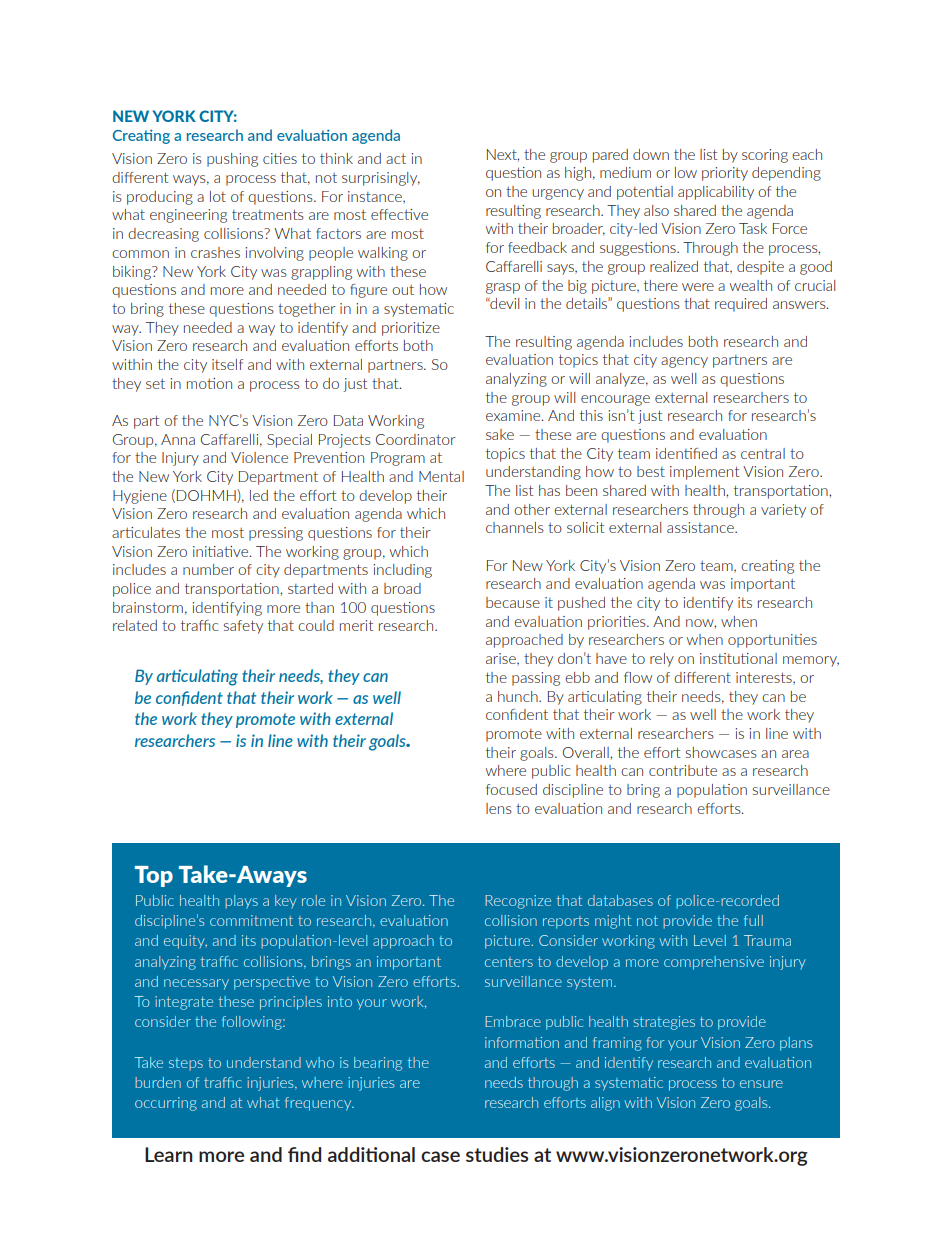 Image resolution: width=952 pixels, height=1233 pixels. I want to click on occurring, so click(166, 1104).
